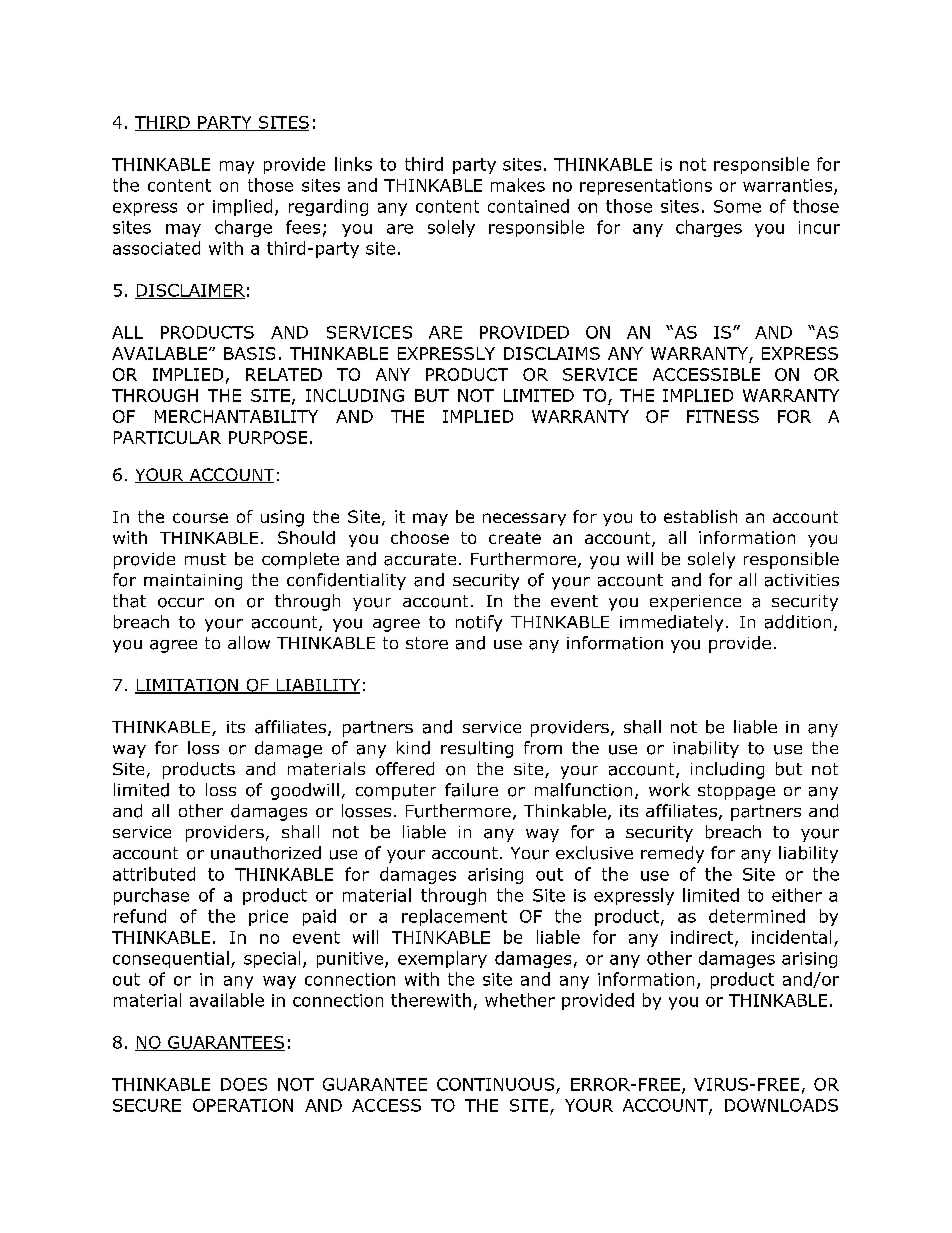  Describe the element at coordinates (479, 623) in the screenshot. I see `notify` at that location.
